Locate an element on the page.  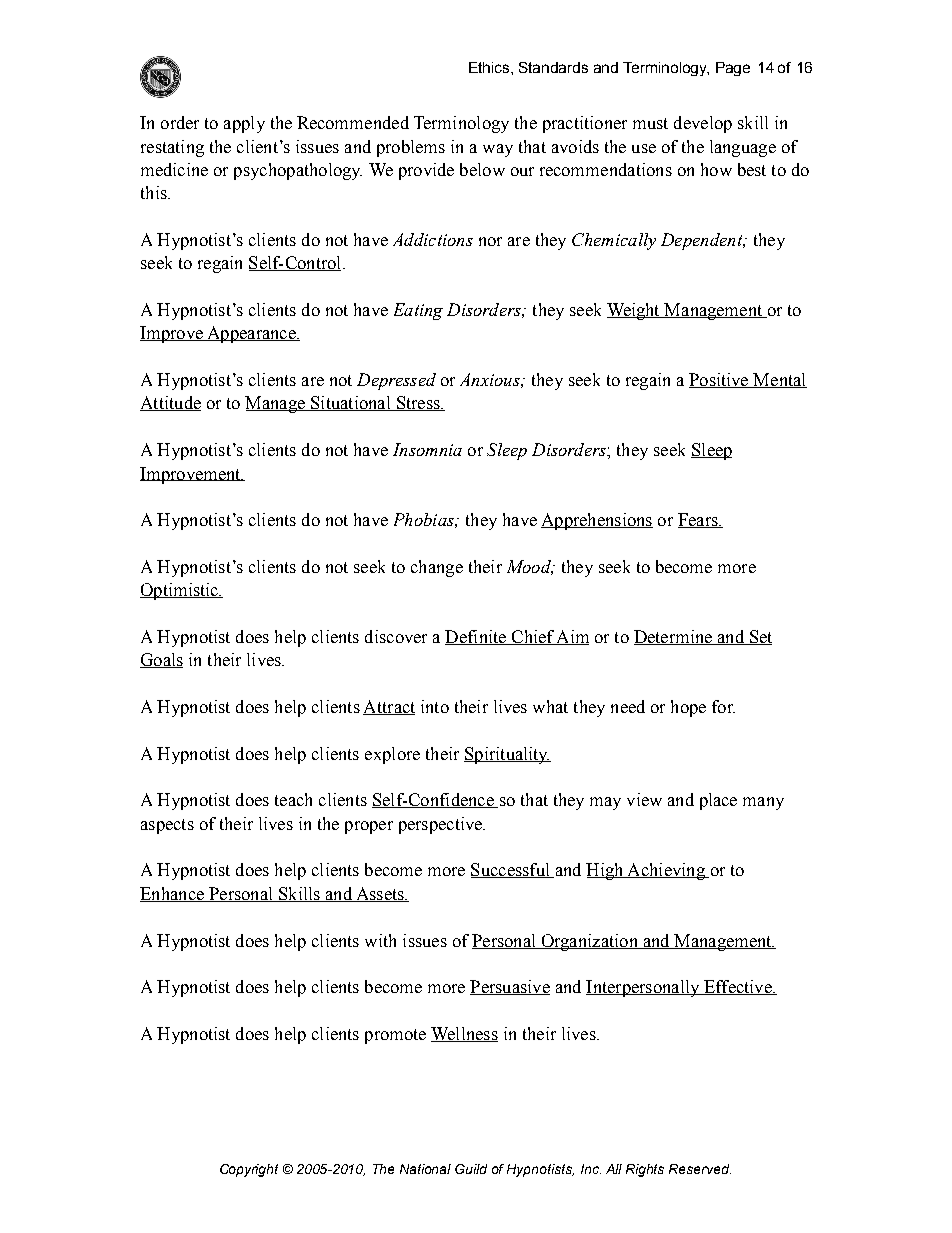
Reserved is located at coordinates (700, 1169).
